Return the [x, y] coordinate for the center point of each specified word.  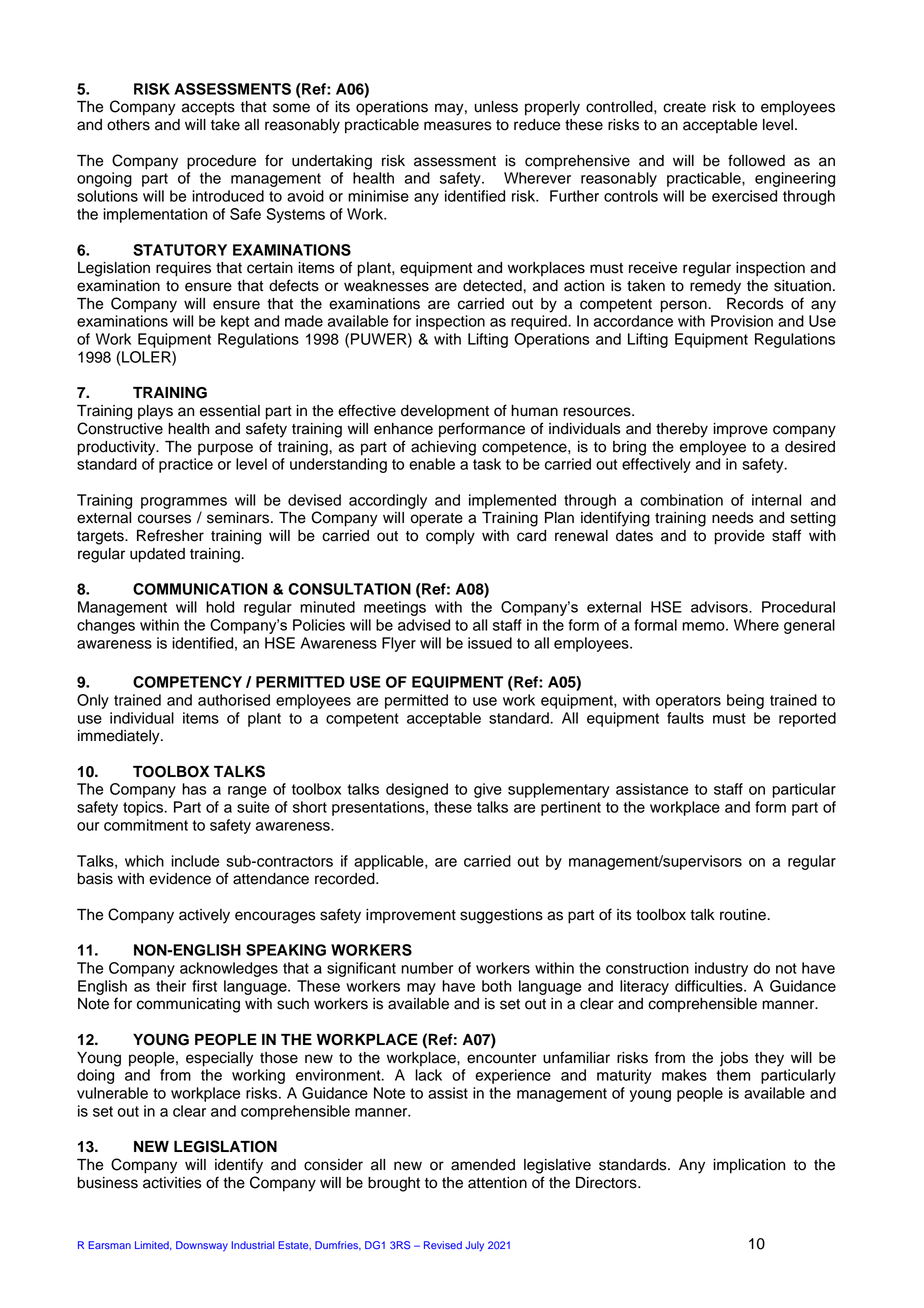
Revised [443, 1245]
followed [756, 160]
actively [204, 916]
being [745, 701]
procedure [221, 162]
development [445, 412]
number [427, 968]
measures [458, 126]
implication [749, 1166]
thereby [682, 430]
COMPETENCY [187, 682]
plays [155, 412]
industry [721, 969]
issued [490, 643]
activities [172, 1183]
